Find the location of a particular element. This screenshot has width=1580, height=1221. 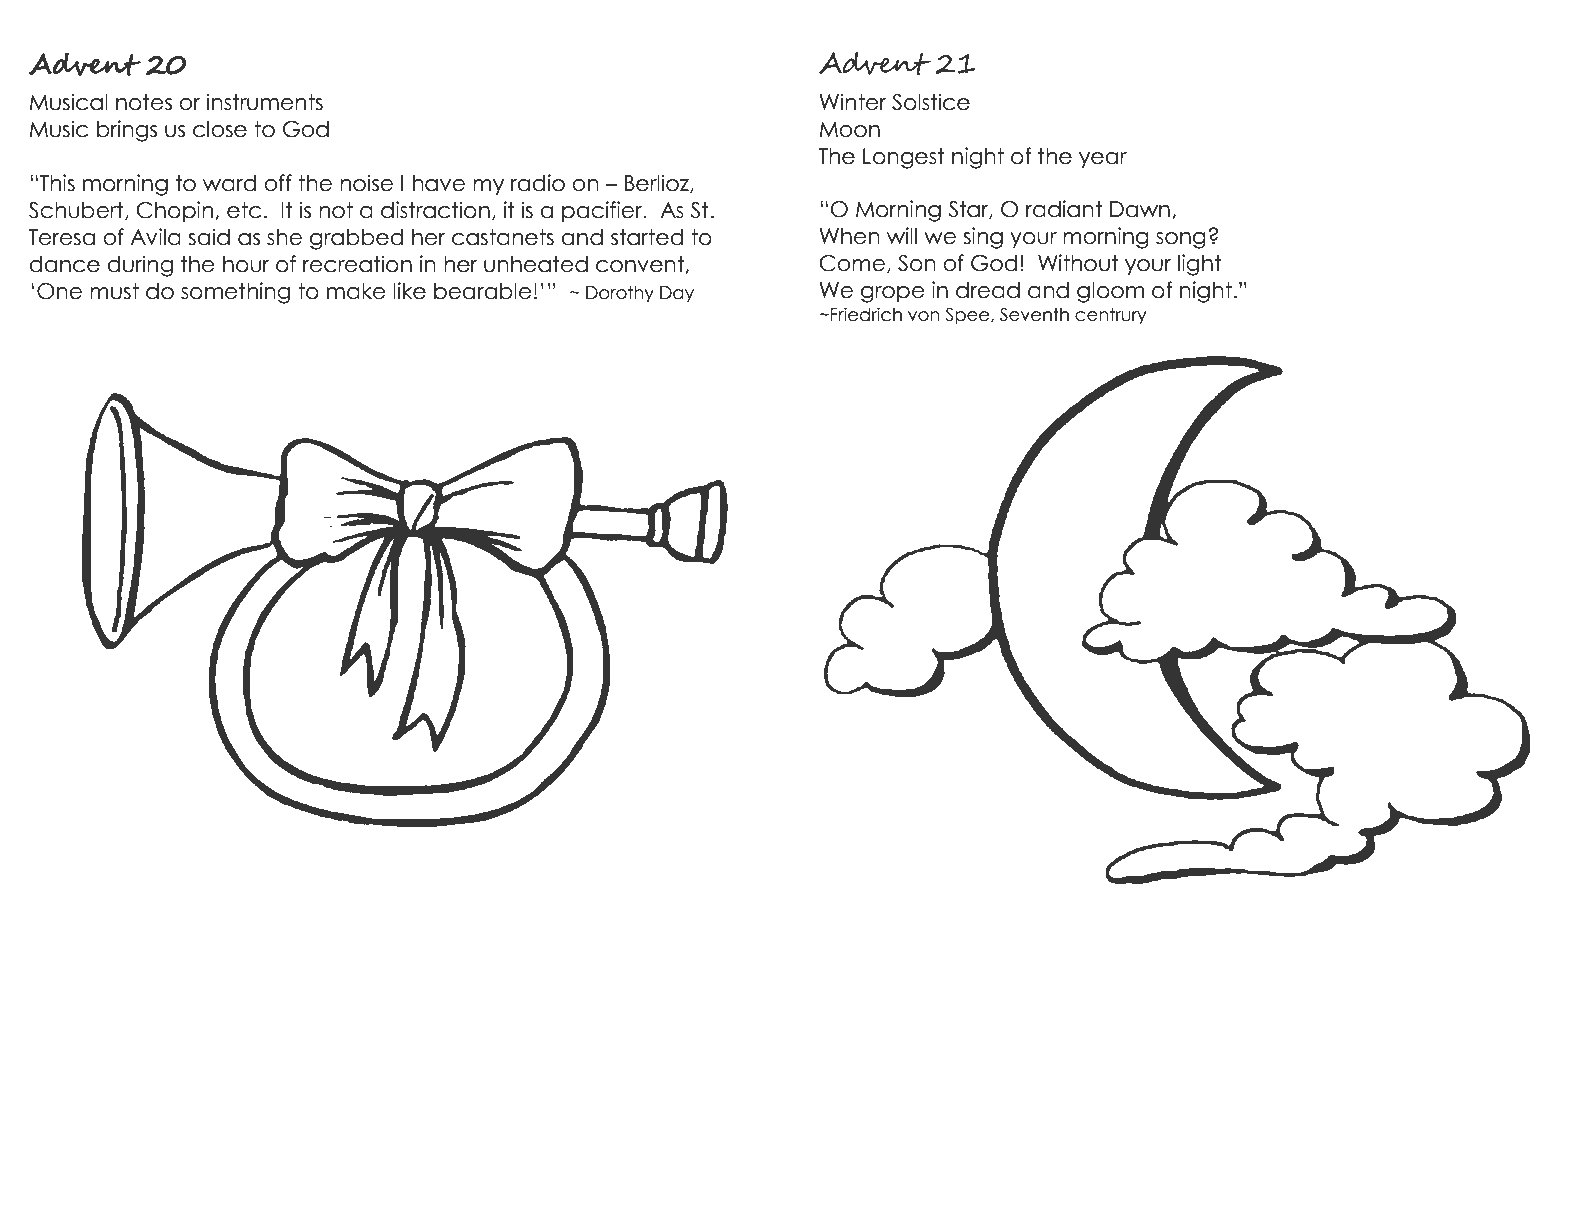

Solstice is located at coordinates (931, 102).
